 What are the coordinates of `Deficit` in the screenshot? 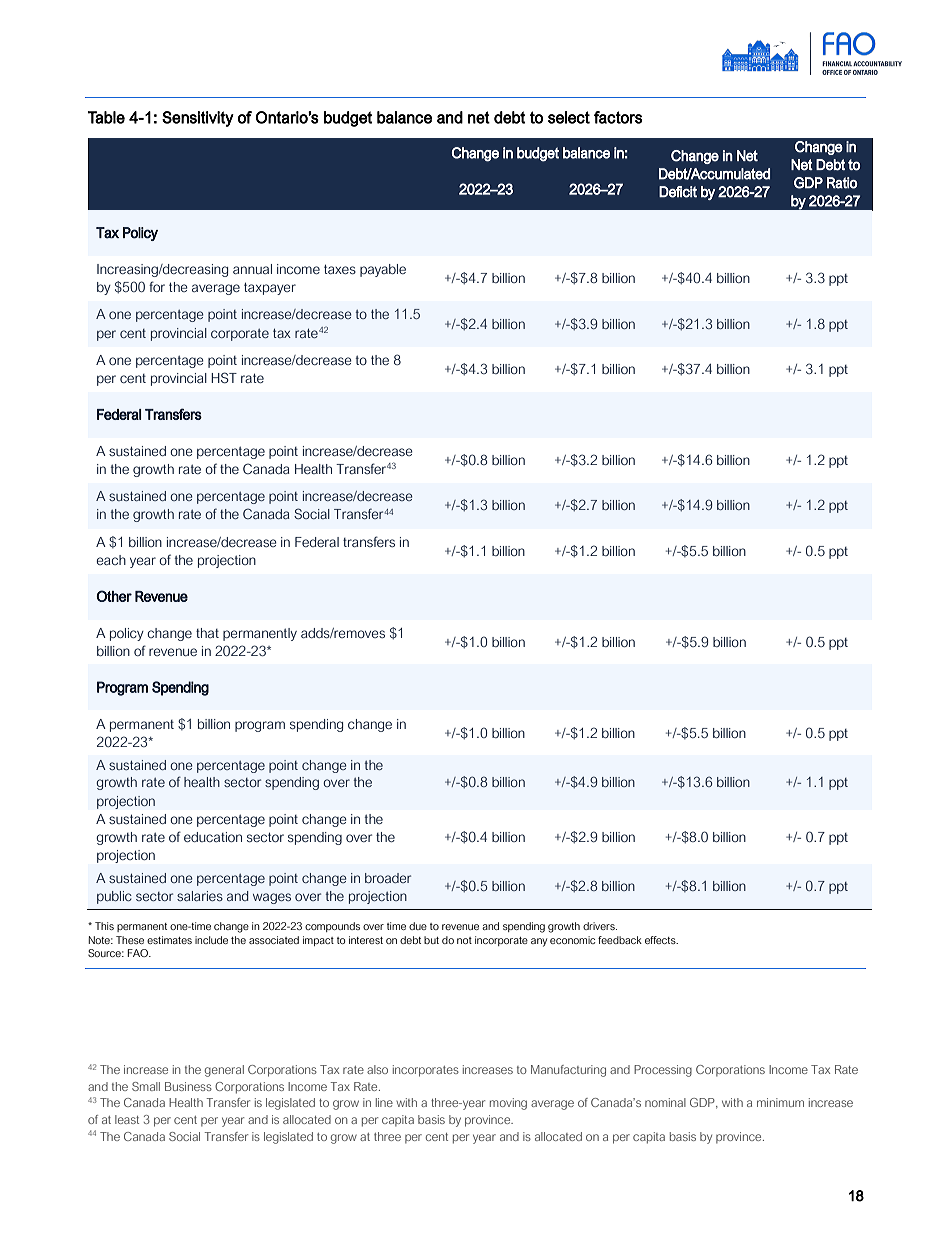 It's located at (678, 192).
